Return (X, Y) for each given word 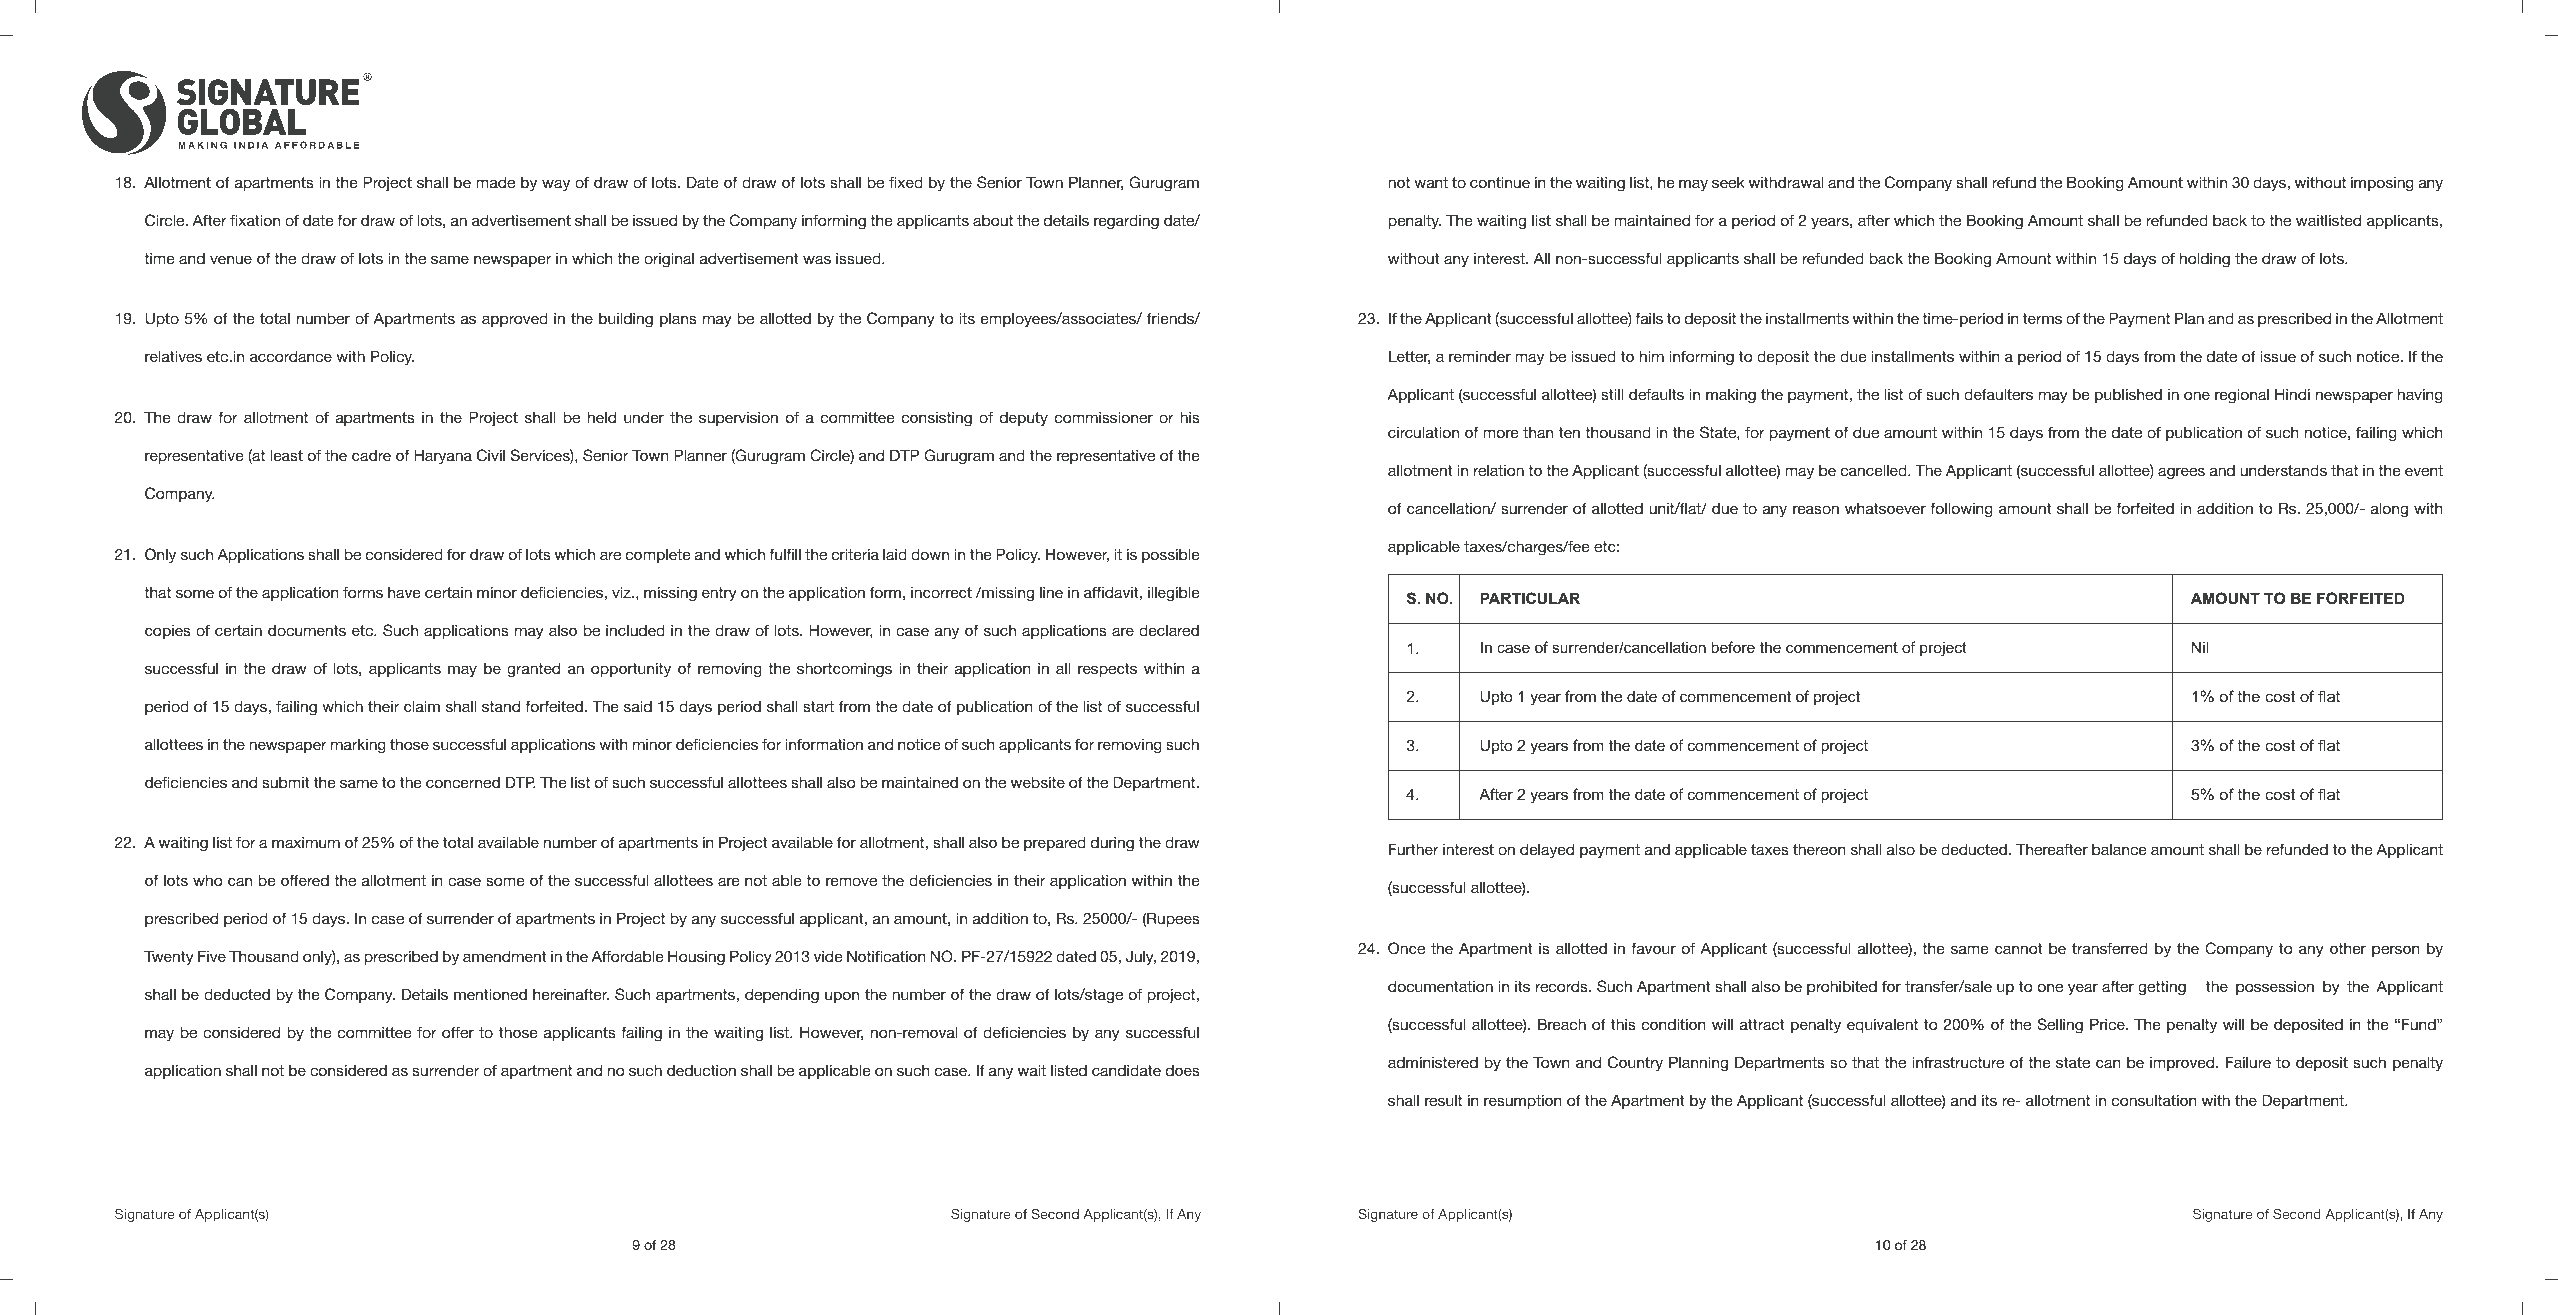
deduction (701, 1070)
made (495, 182)
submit (286, 782)
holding (2205, 260)
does (1183, 1070)
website (1038, 782)
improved (2183, 1063)
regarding (1126, 222)
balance (2119, 849)
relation (1499, 470)
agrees (2181, 473)
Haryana (443, 457)
